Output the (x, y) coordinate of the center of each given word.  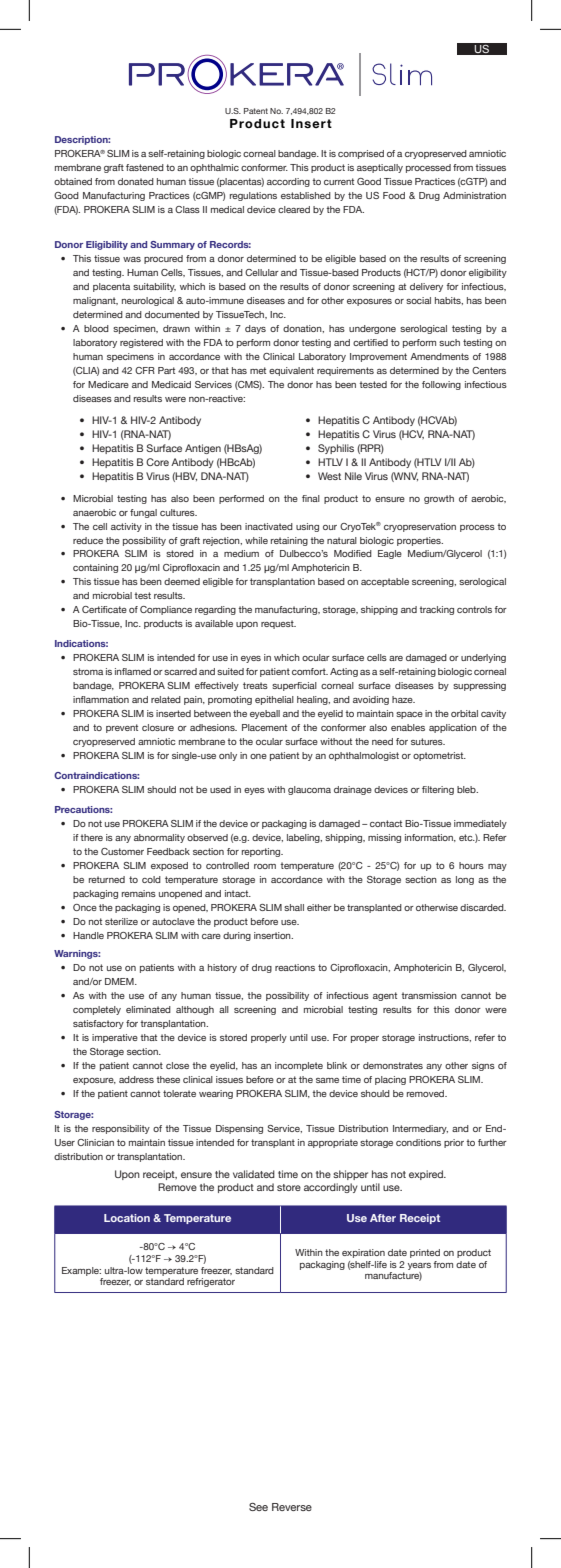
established (306, 195)
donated (136, 181)
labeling (304, 838)
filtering (438, 790)
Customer (122, 851)
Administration (474, 195)
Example (81, 1271)
